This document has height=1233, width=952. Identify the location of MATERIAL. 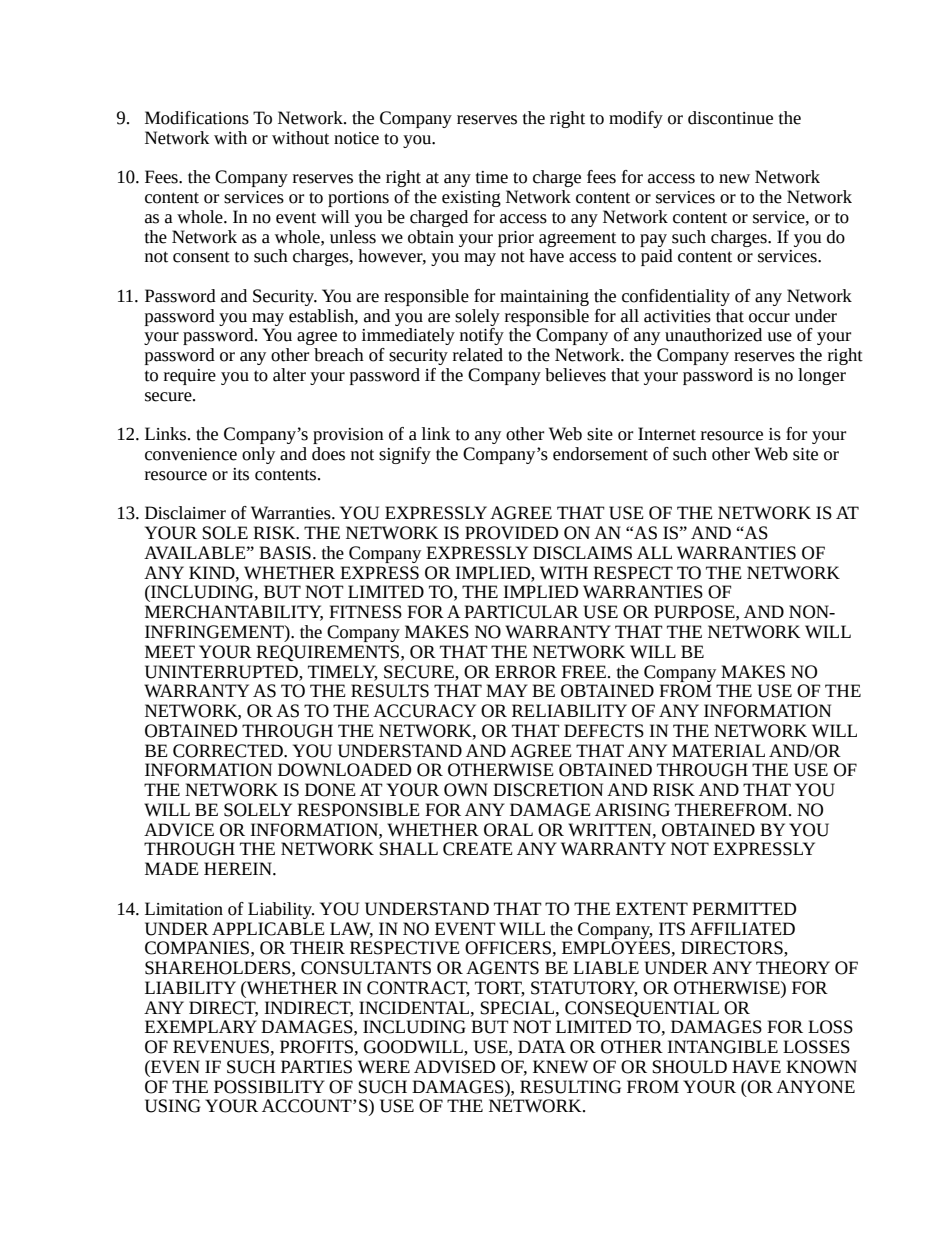
(718, 750).
